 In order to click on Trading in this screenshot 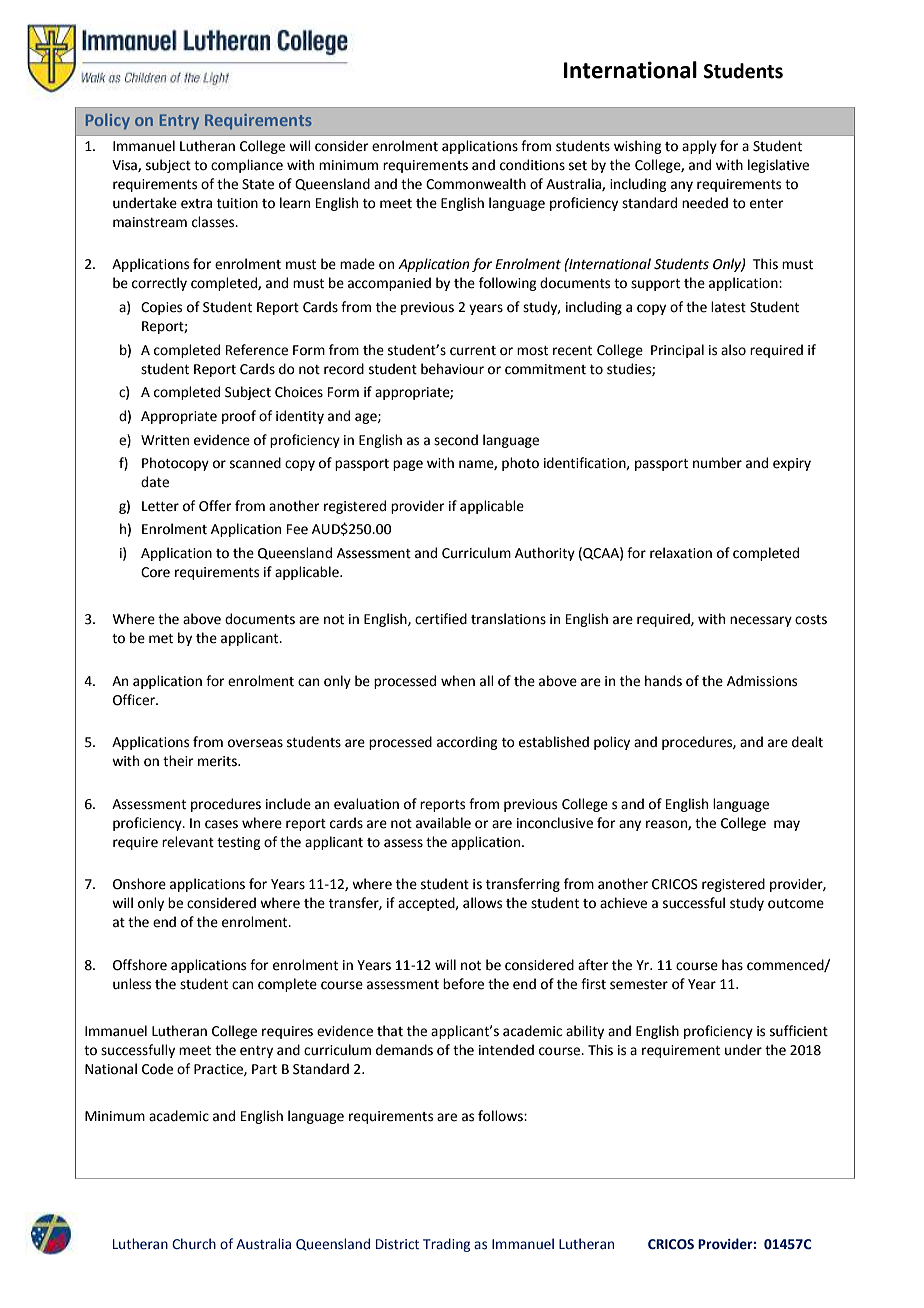, I will do `click(446, 1245)`.
